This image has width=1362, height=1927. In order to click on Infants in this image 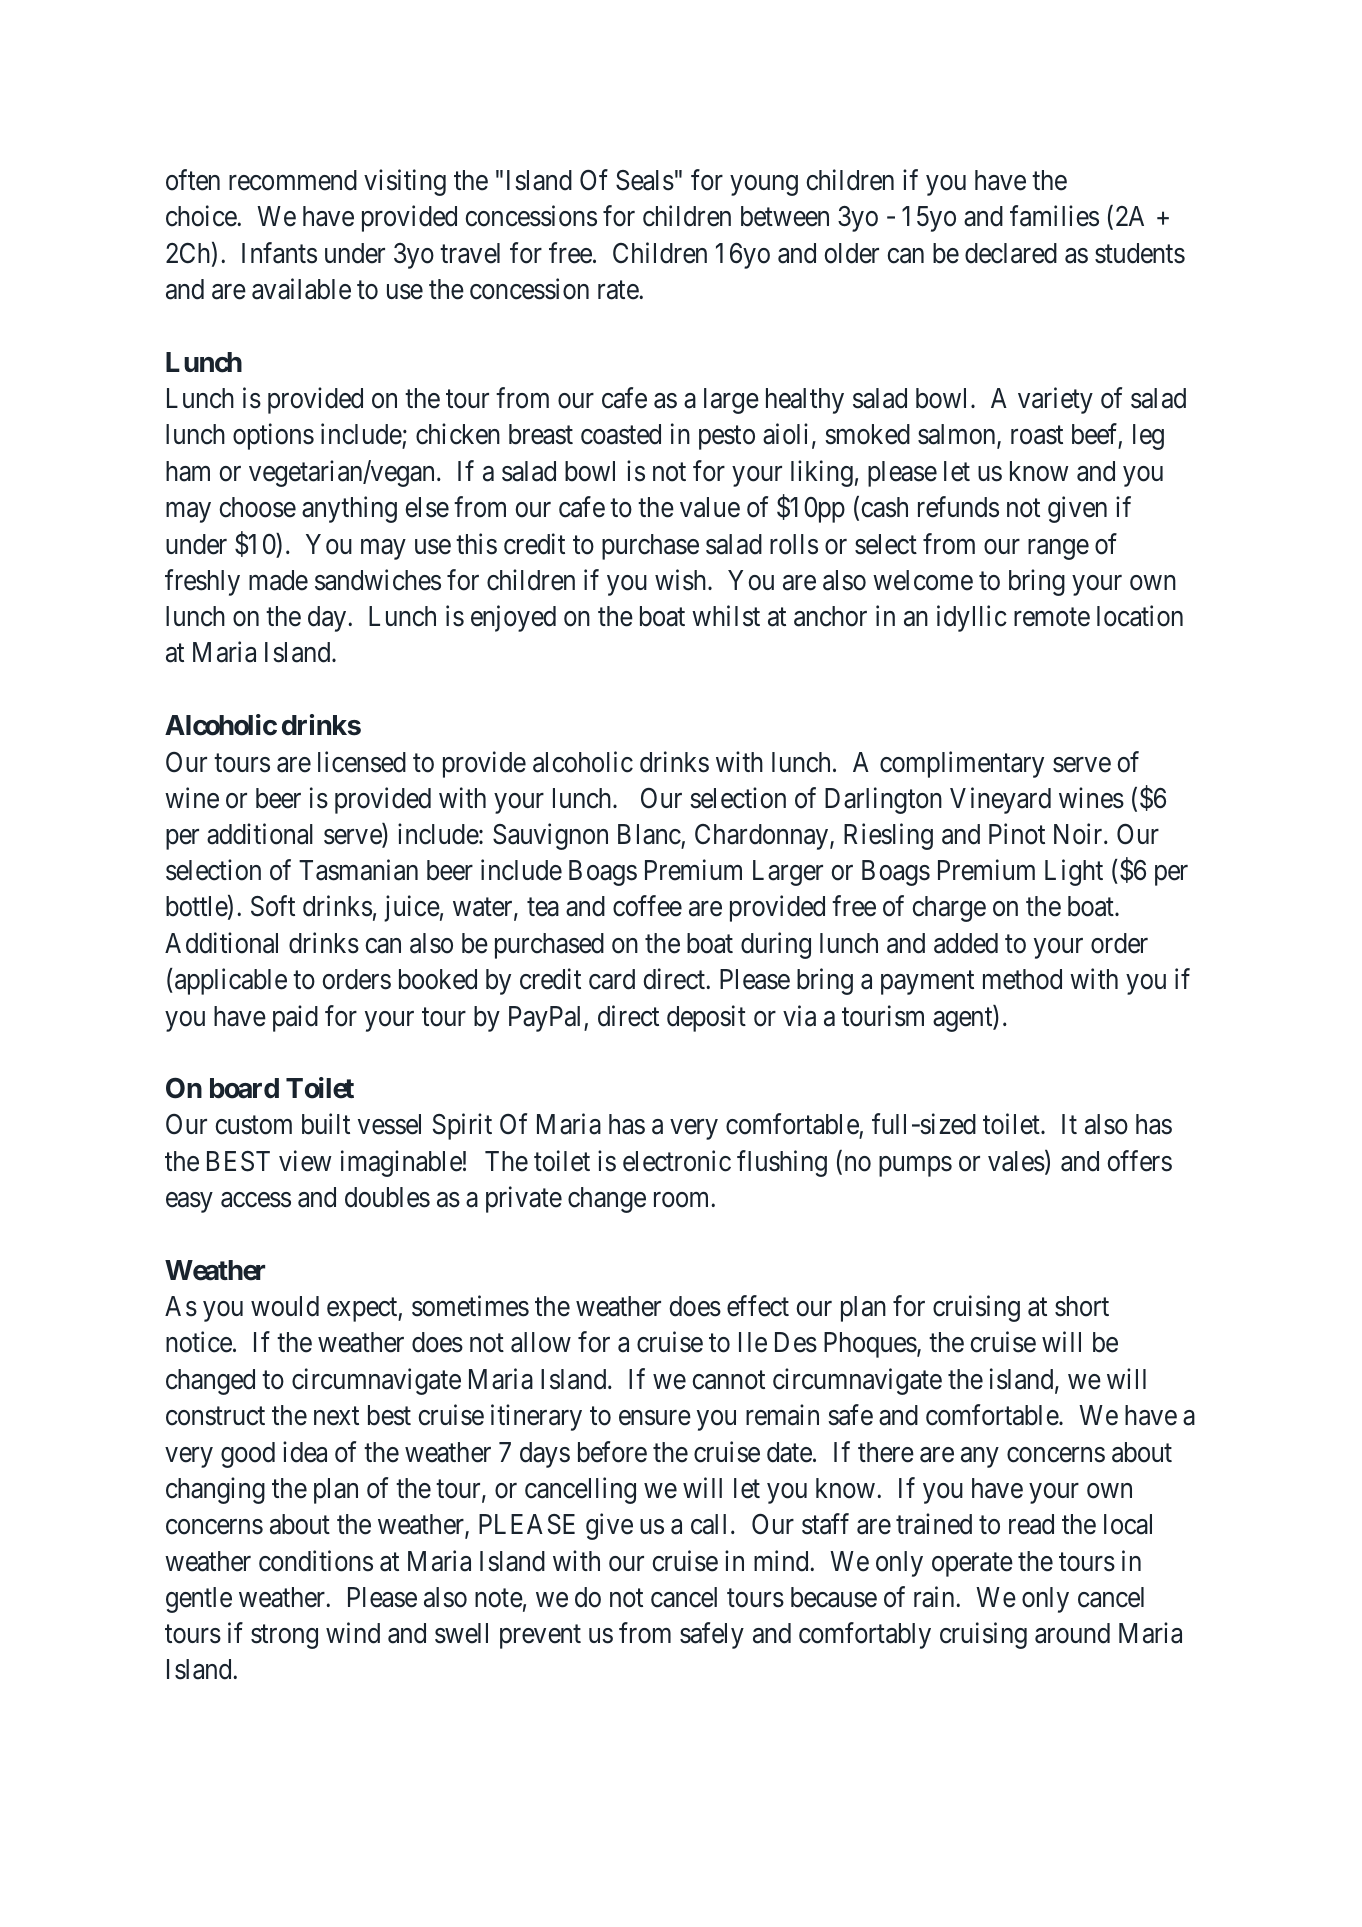, I will do `click(279, 253)`.
